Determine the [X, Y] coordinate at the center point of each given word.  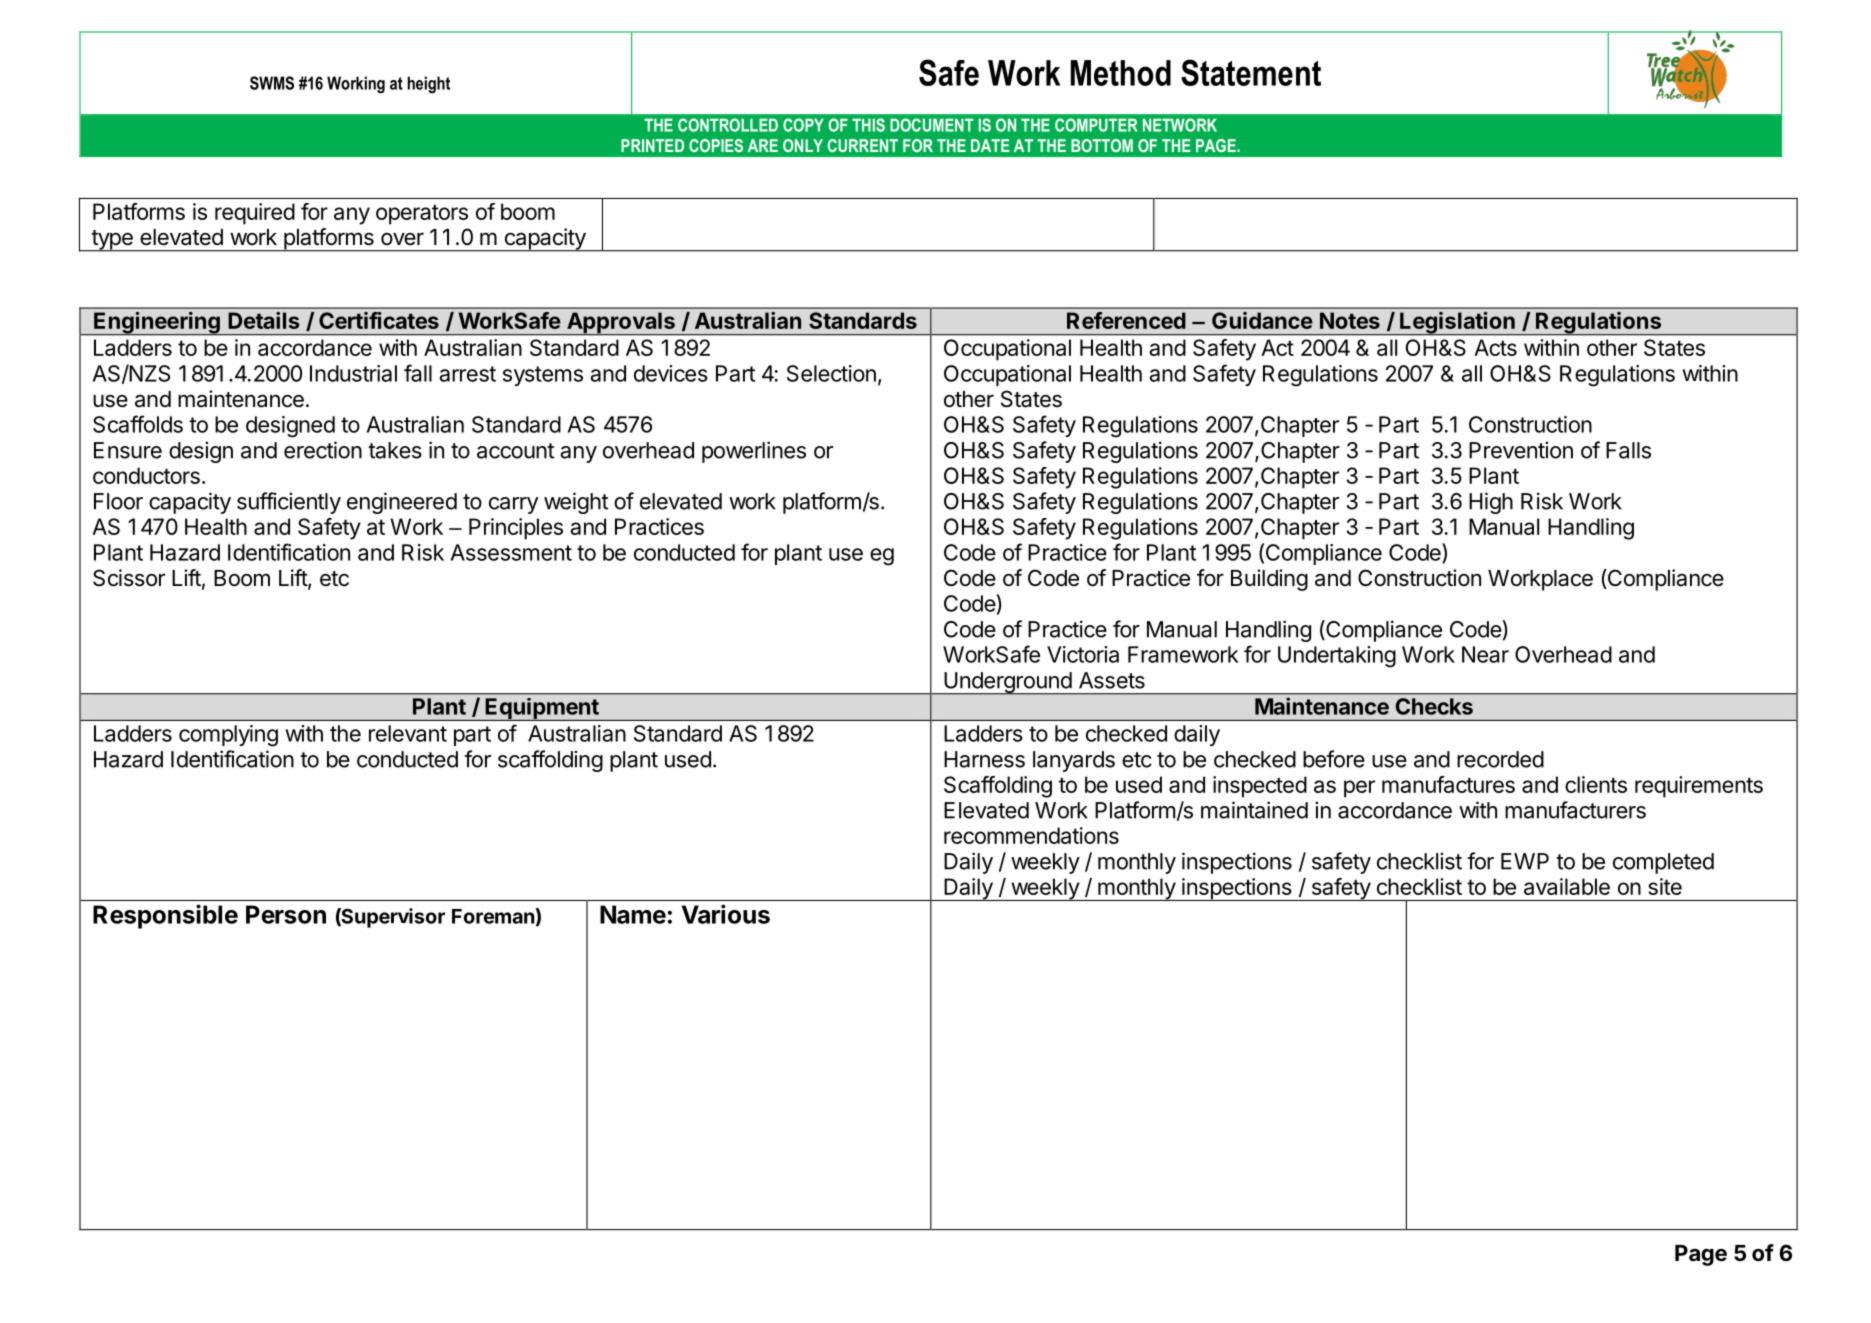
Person [286, 914]
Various [726, 914]
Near [1485, 654]
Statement [1251, 72]
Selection [831, 373]
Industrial [353, 373]
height [428, 85]
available [1567, 886]
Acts [1495, 347]
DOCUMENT [932, 125]
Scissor [129, 578]
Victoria [1083, 654]
